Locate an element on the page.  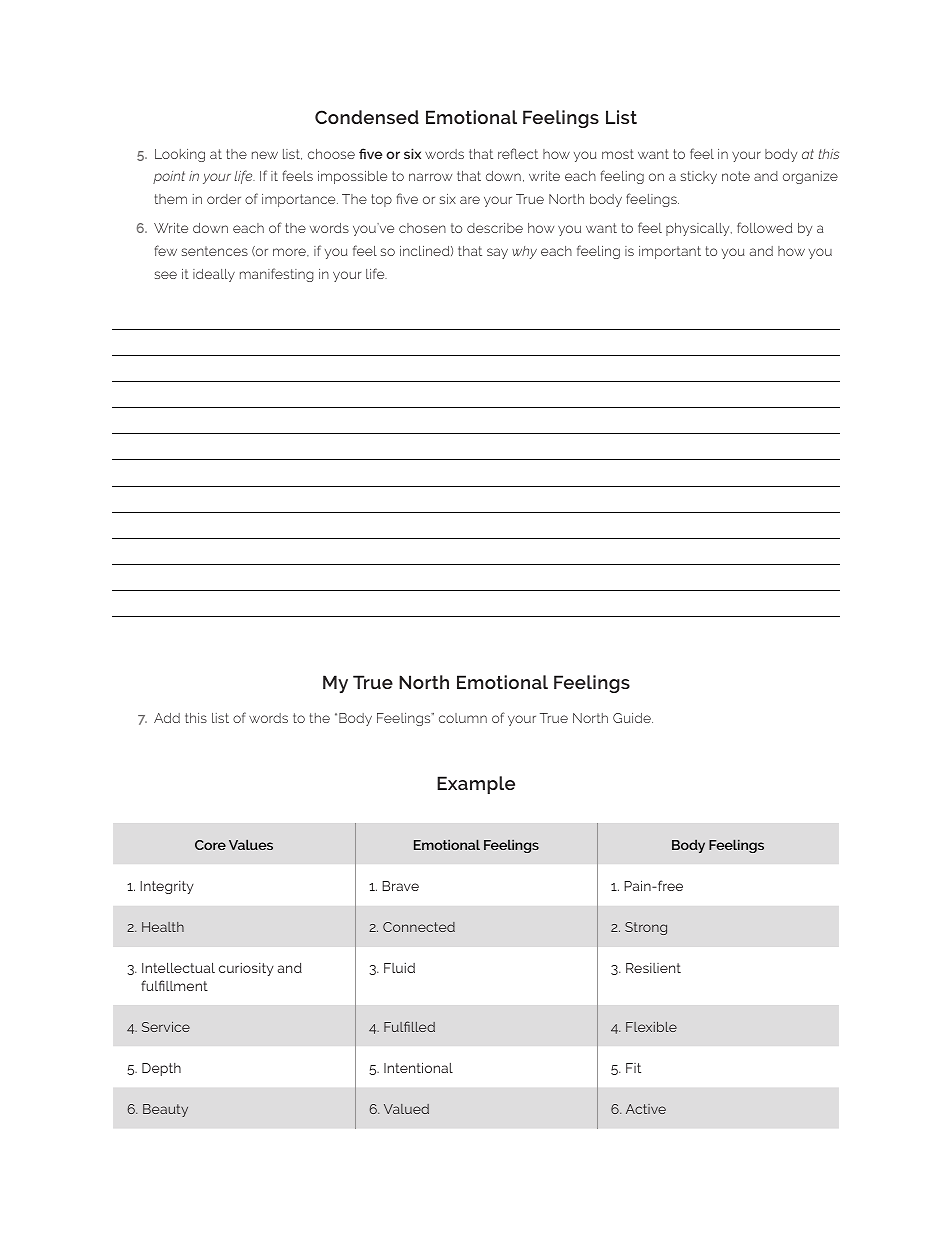
ideally is located at coordinates (214, 275).
